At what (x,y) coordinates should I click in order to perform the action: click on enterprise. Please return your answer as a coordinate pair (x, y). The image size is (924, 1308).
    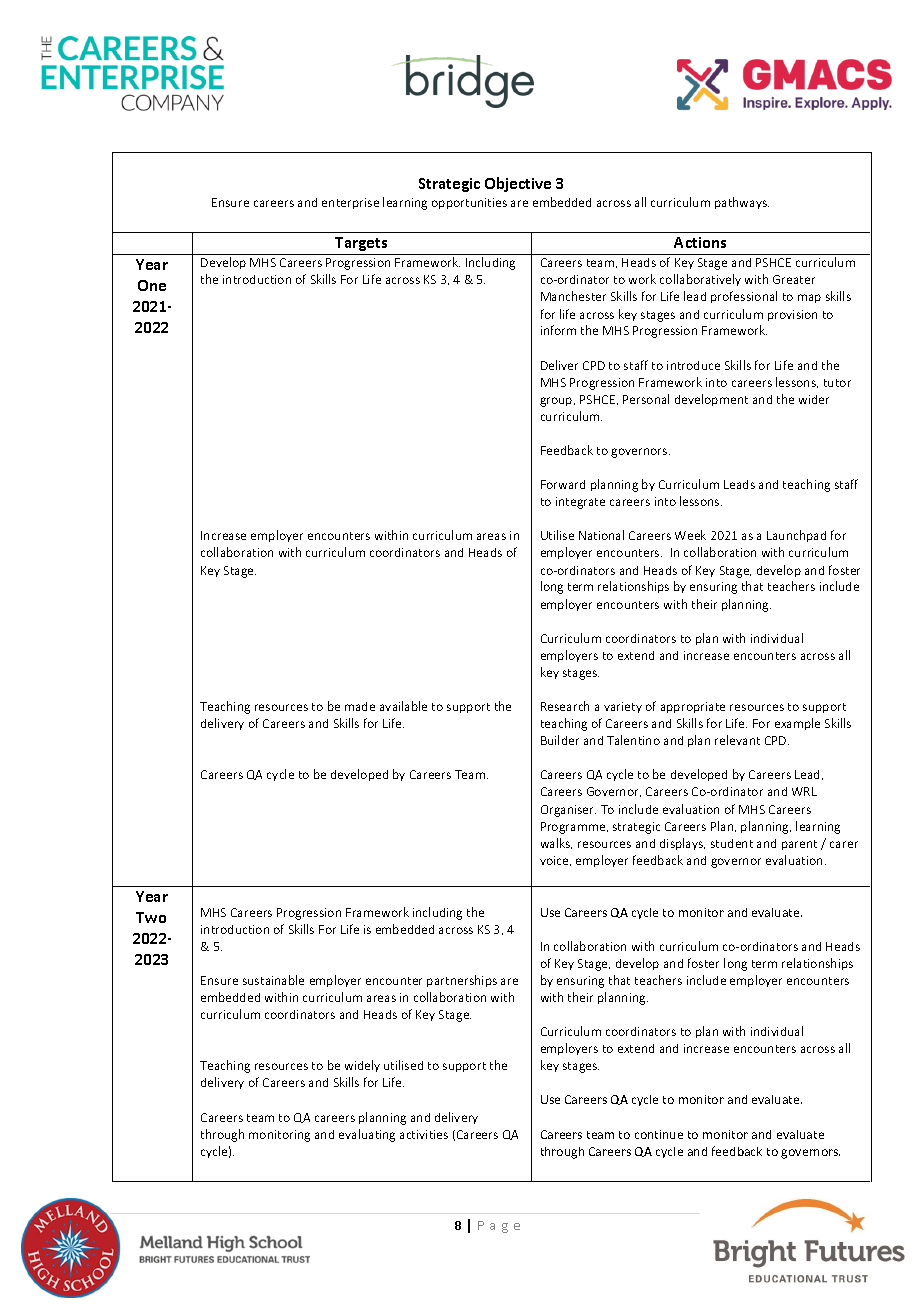
    Looking at the image, I should click on (350, 203).
